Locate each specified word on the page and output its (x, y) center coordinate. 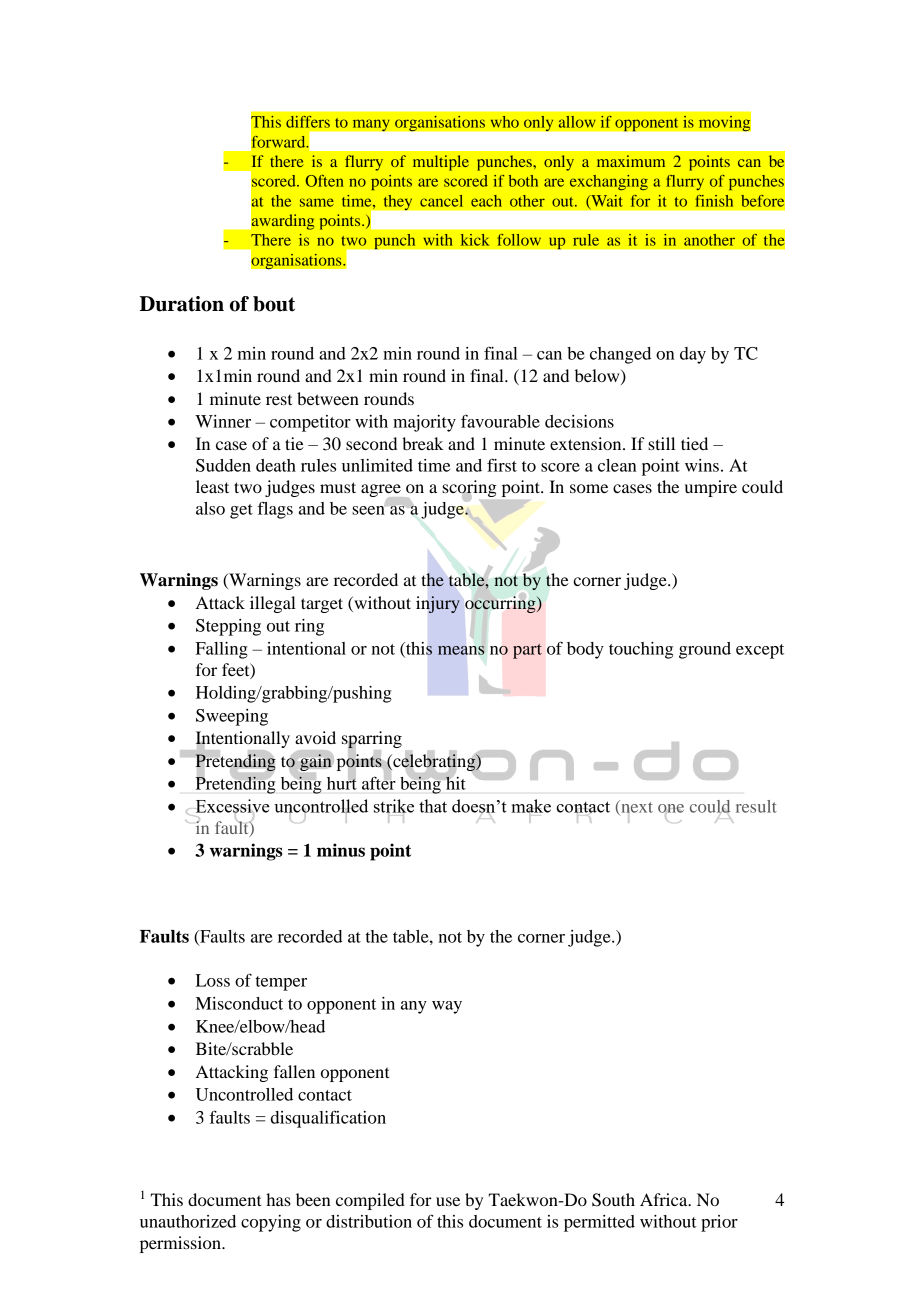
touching (641, 650)
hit (456, 783)
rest (279, 400)
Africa (665, 1199)
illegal (273, 604)
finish (714, 201)
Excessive (233, 807)
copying (271, 1223)
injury (438, 604)
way (447, 1007)
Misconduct (239, 1003)
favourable (500, 421)
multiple (441, 163)
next (636, 807)
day (693, 355)
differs (308, 122)
